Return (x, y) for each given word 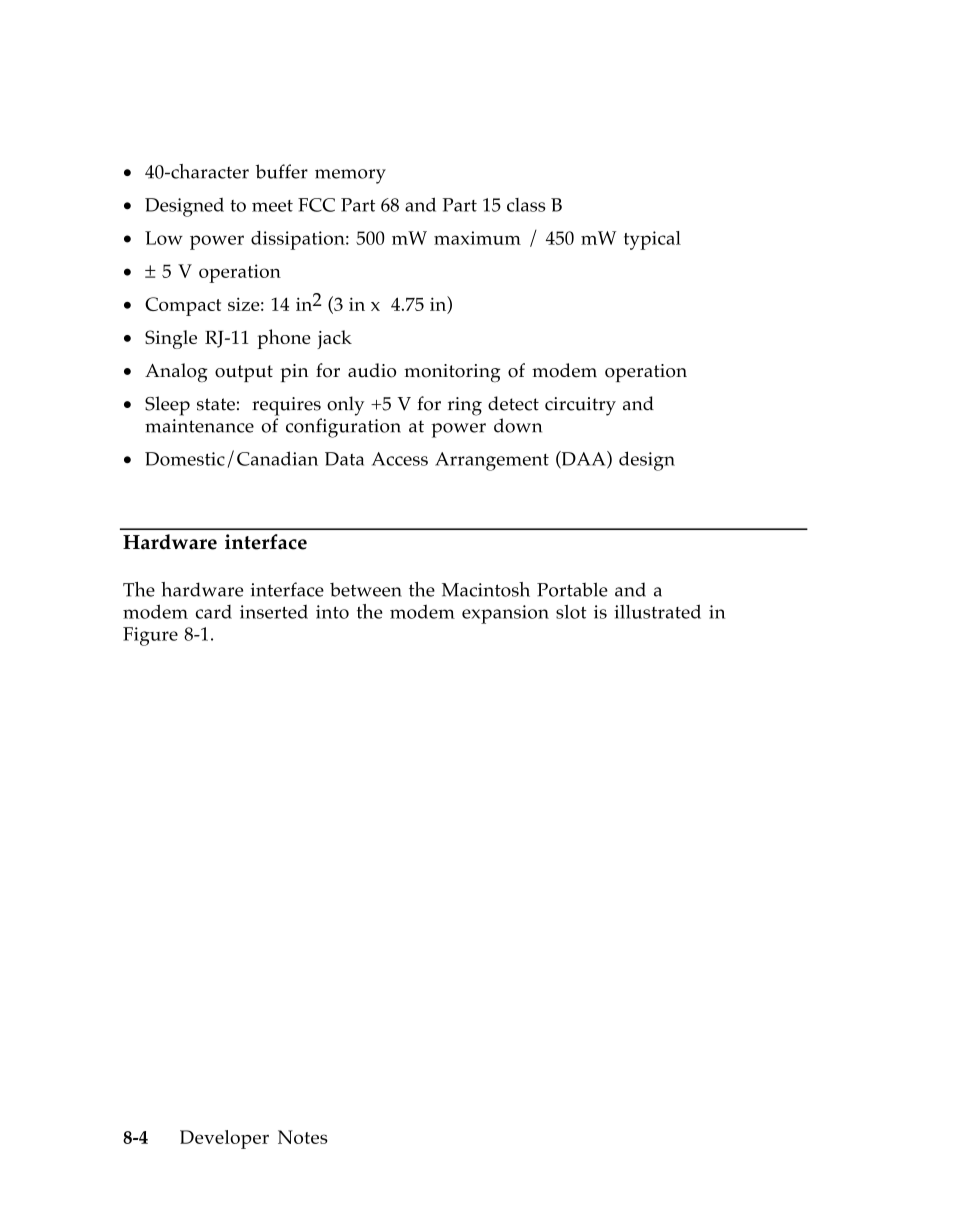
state (216, 404)
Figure (150, 636)
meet (272, 206)
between (366, 590)
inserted (274, 612)
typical (652, 240)
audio (372, 370)
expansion (505, 614)
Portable (572, 589)
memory (350, 176)
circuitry (580, 406)
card (214, 612)
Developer (224, 1139)
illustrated (657, 611)
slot (571, 612)
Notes (303, 1137)
